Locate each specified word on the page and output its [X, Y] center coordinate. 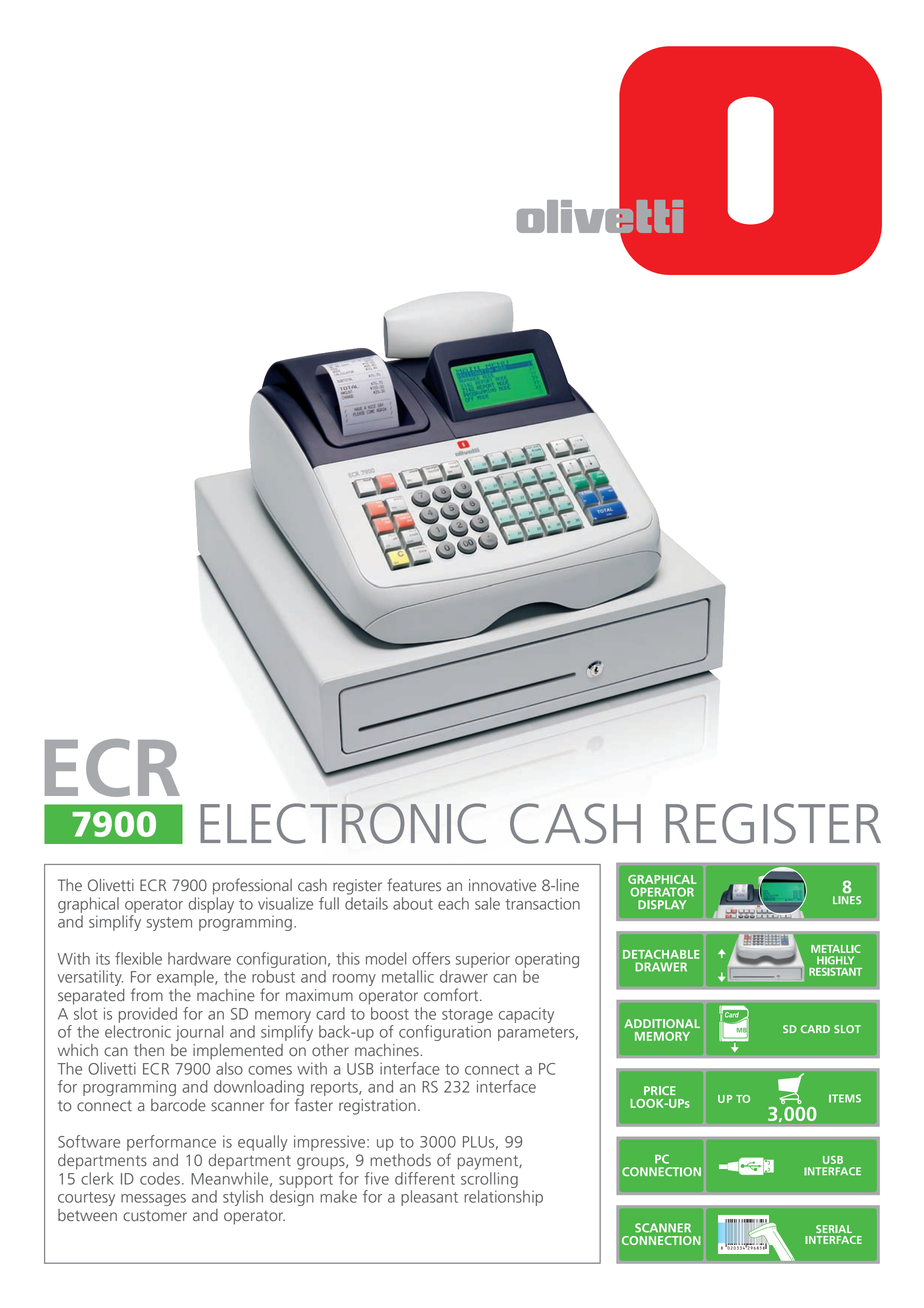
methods [400, 1160]
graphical [88, 905]
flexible [138, 958]
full [329, 903]
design [292, 1198]
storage [467, 1016]
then [149, 1050]
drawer [464, 976]
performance [171, 1143]
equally [262, 1143]
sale [487, 903]
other [330, 1050]
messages [153, 1200]
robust [273, 976]
